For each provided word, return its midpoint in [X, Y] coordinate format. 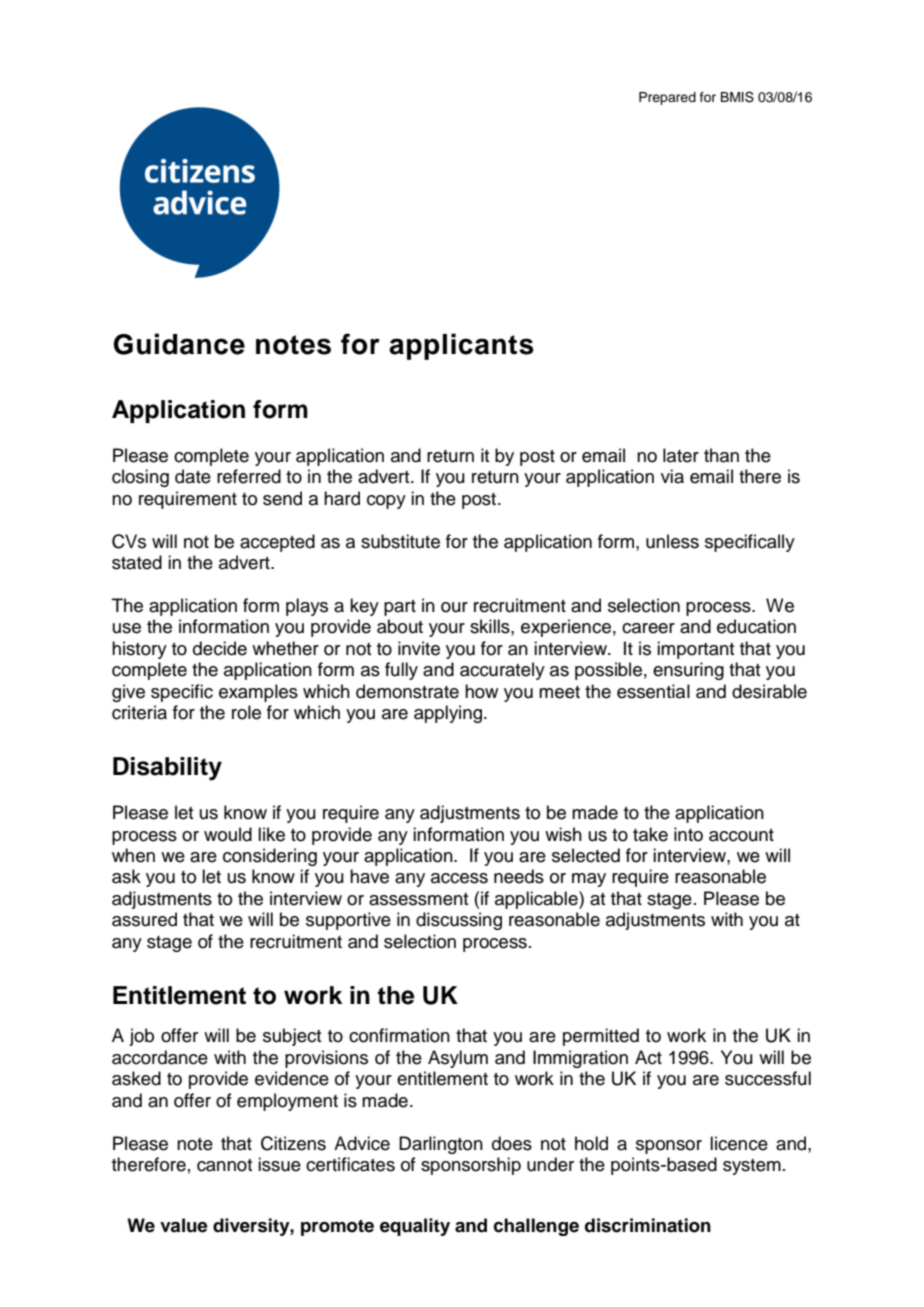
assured [144, 919]
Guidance [179, 344]
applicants [461, 346]
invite [419, 648]
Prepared [667, 98]
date [193, 476]
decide [220, 648]
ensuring [688, 671]
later [681, 455]
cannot [224, 1165]
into [688, 834]
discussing [459, 921]
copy [386, 502]
